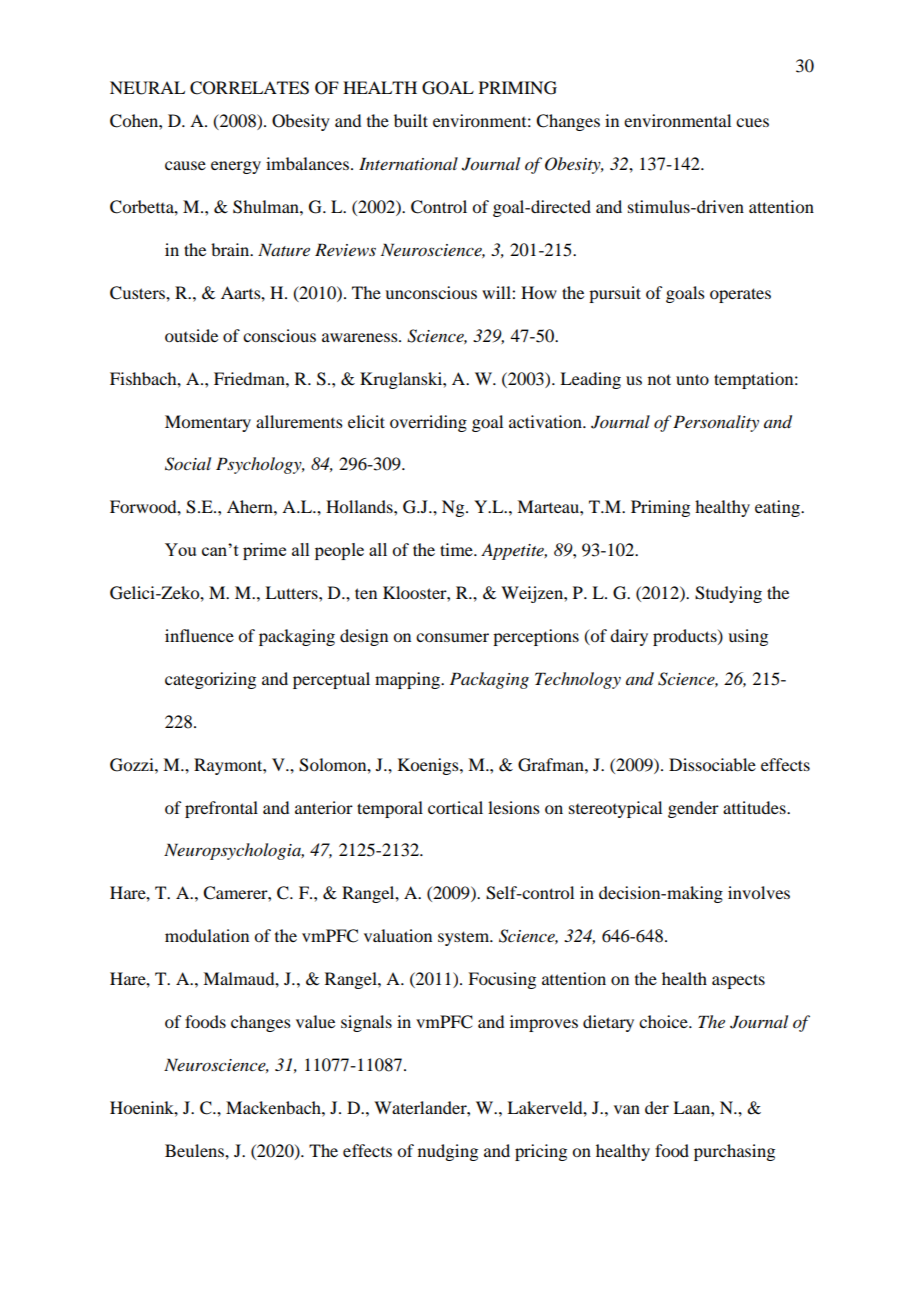 The width and height of the image is (924, 1308). I want to click on value, so click(315, 1021).
